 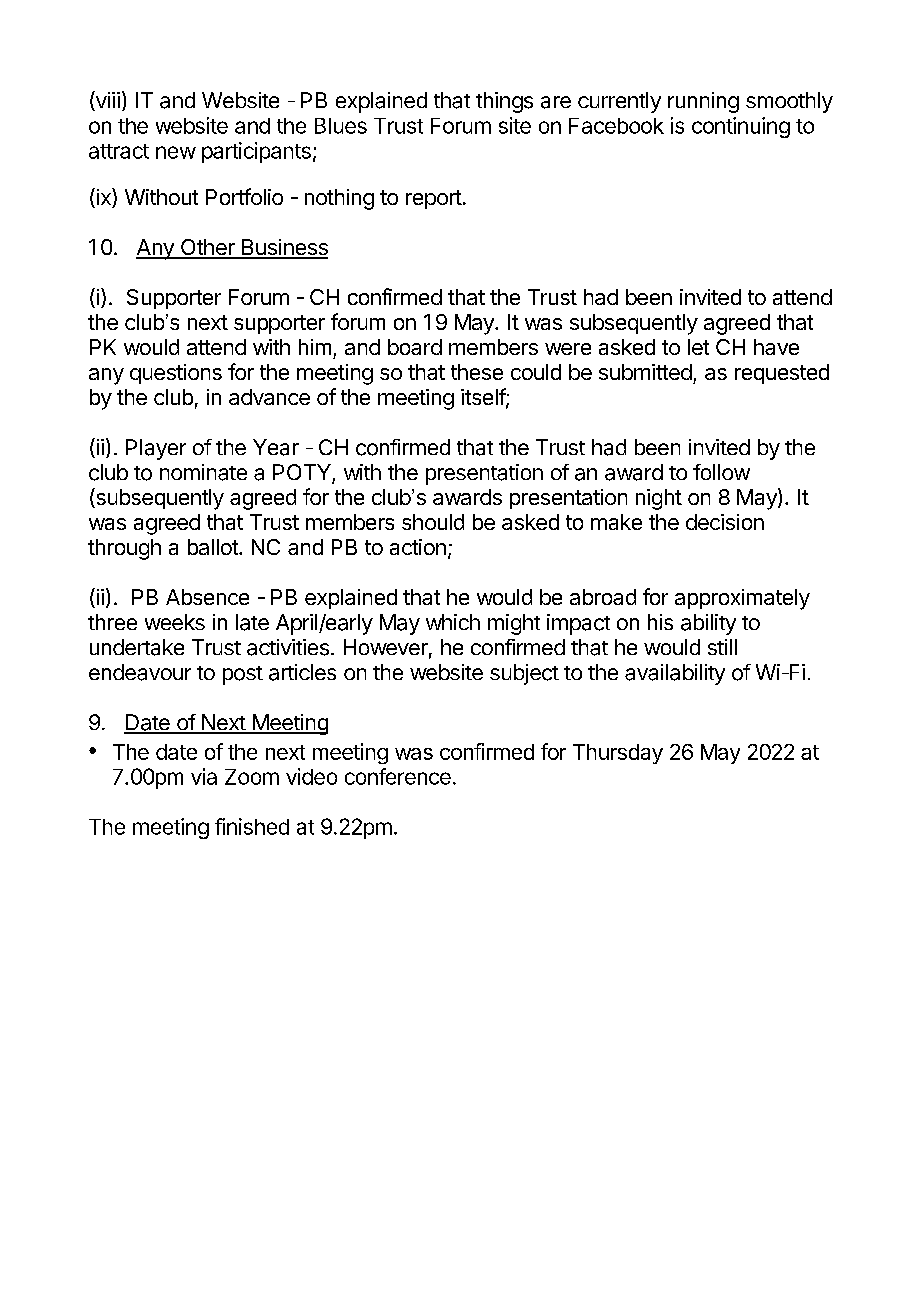 I want to click on new, so click(x=176, y=152).
